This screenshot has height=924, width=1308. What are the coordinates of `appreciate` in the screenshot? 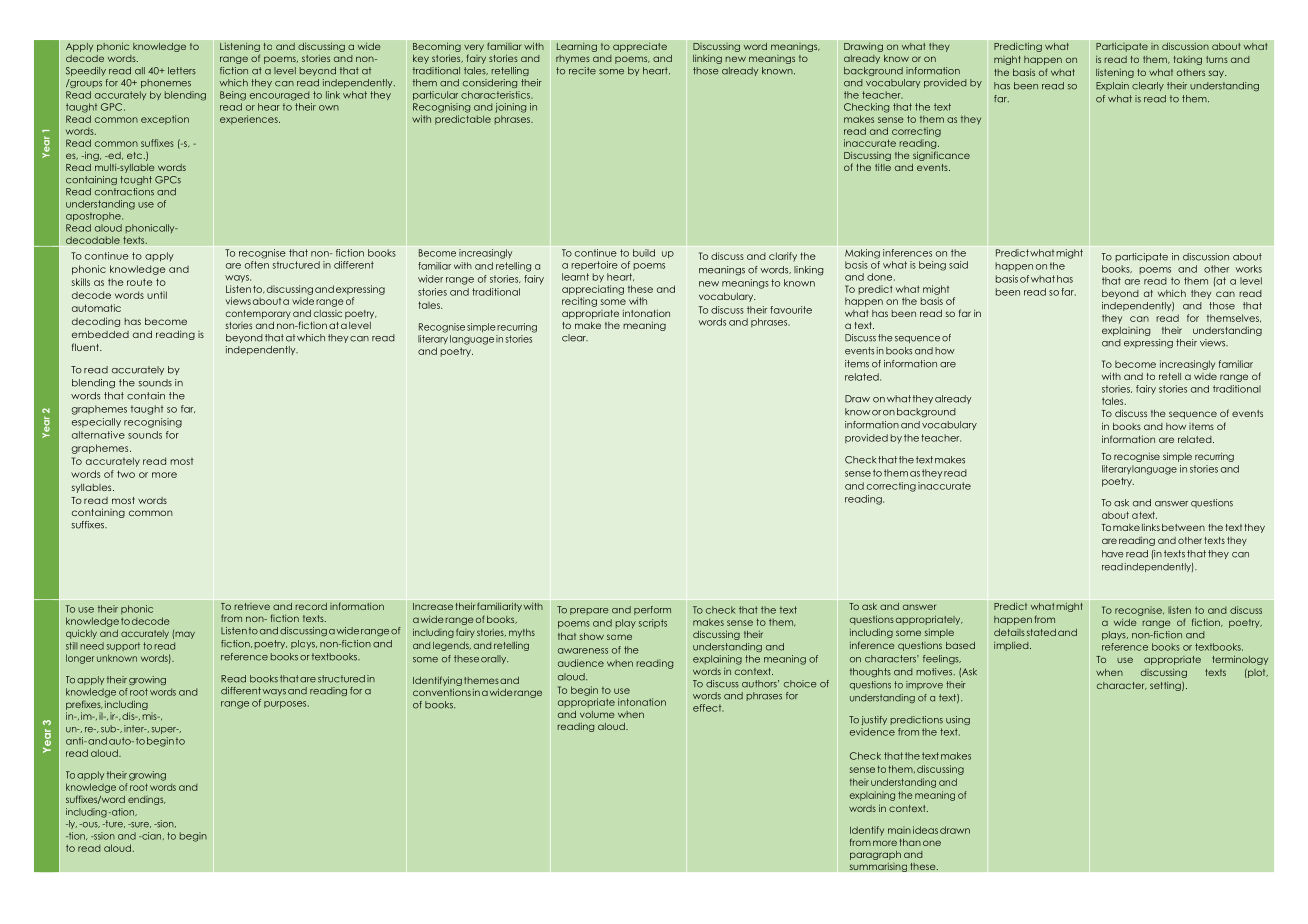 It's located at (640, 47).
